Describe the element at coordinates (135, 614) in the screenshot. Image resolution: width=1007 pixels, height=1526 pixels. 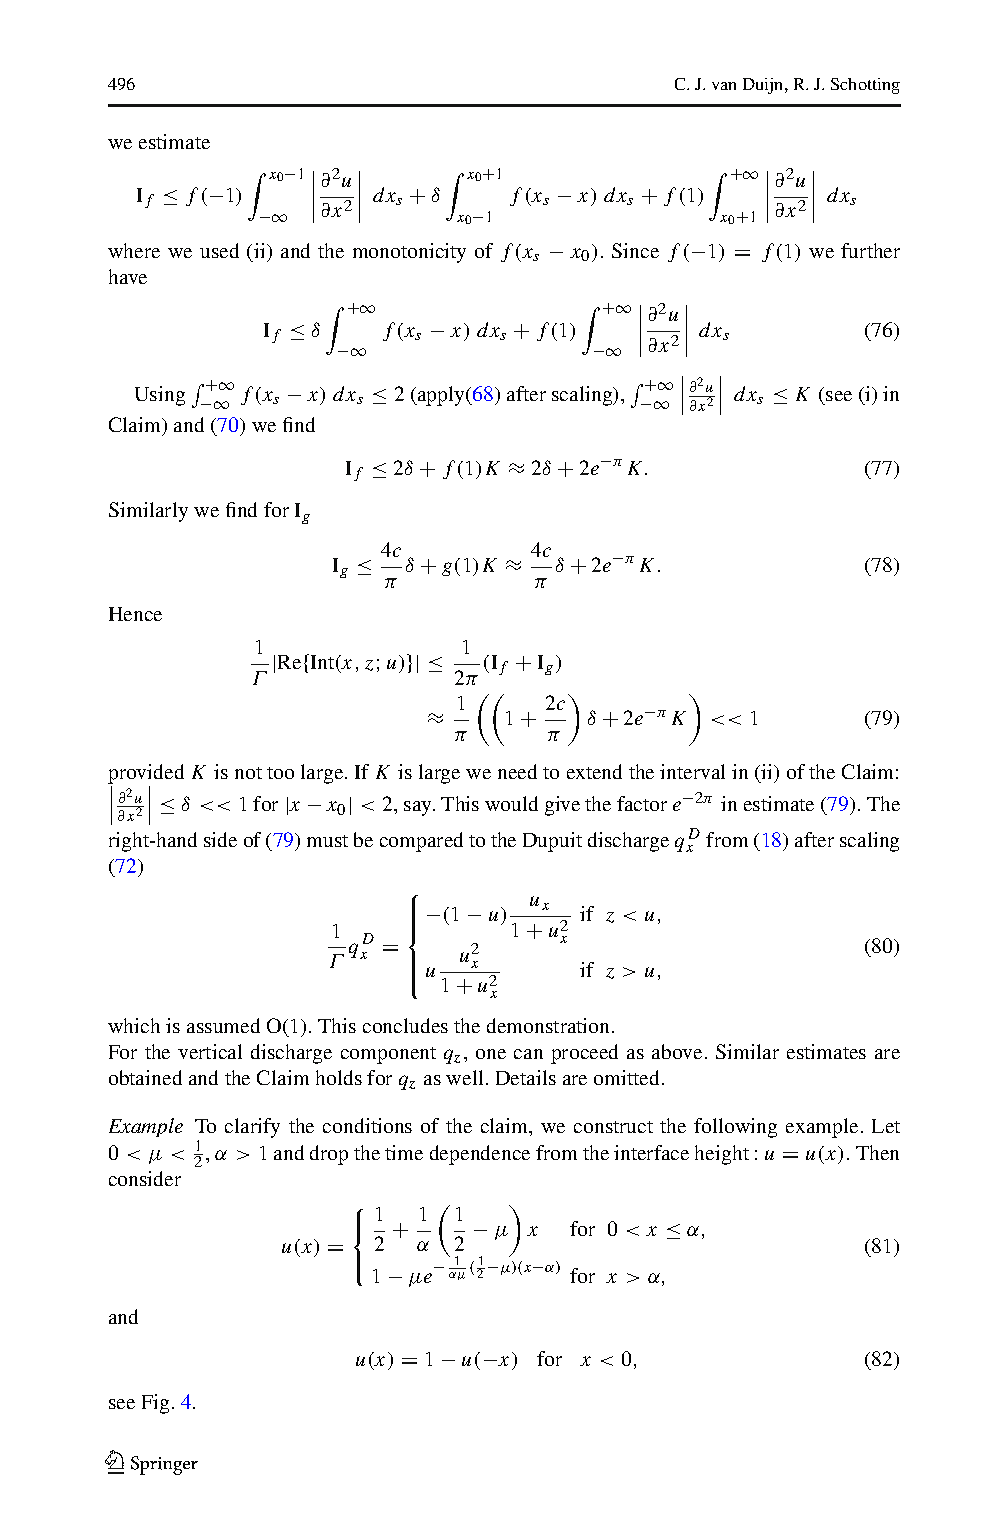
I see `Hence` at that location.
